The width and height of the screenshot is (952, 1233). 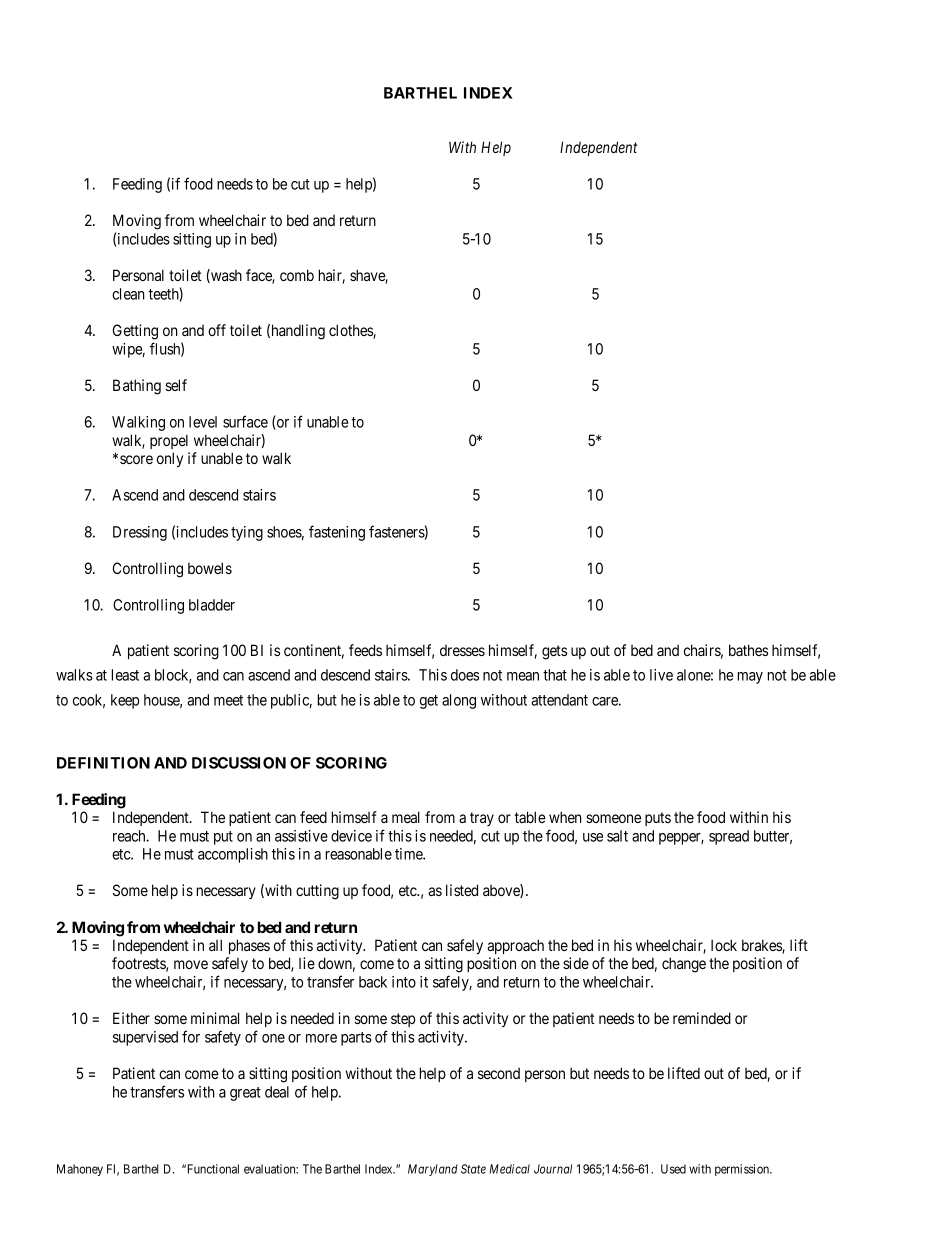 What do you see at coordinates (297, 275) in the screenshot?
I see `comb` at bounding box center [297, 275].
